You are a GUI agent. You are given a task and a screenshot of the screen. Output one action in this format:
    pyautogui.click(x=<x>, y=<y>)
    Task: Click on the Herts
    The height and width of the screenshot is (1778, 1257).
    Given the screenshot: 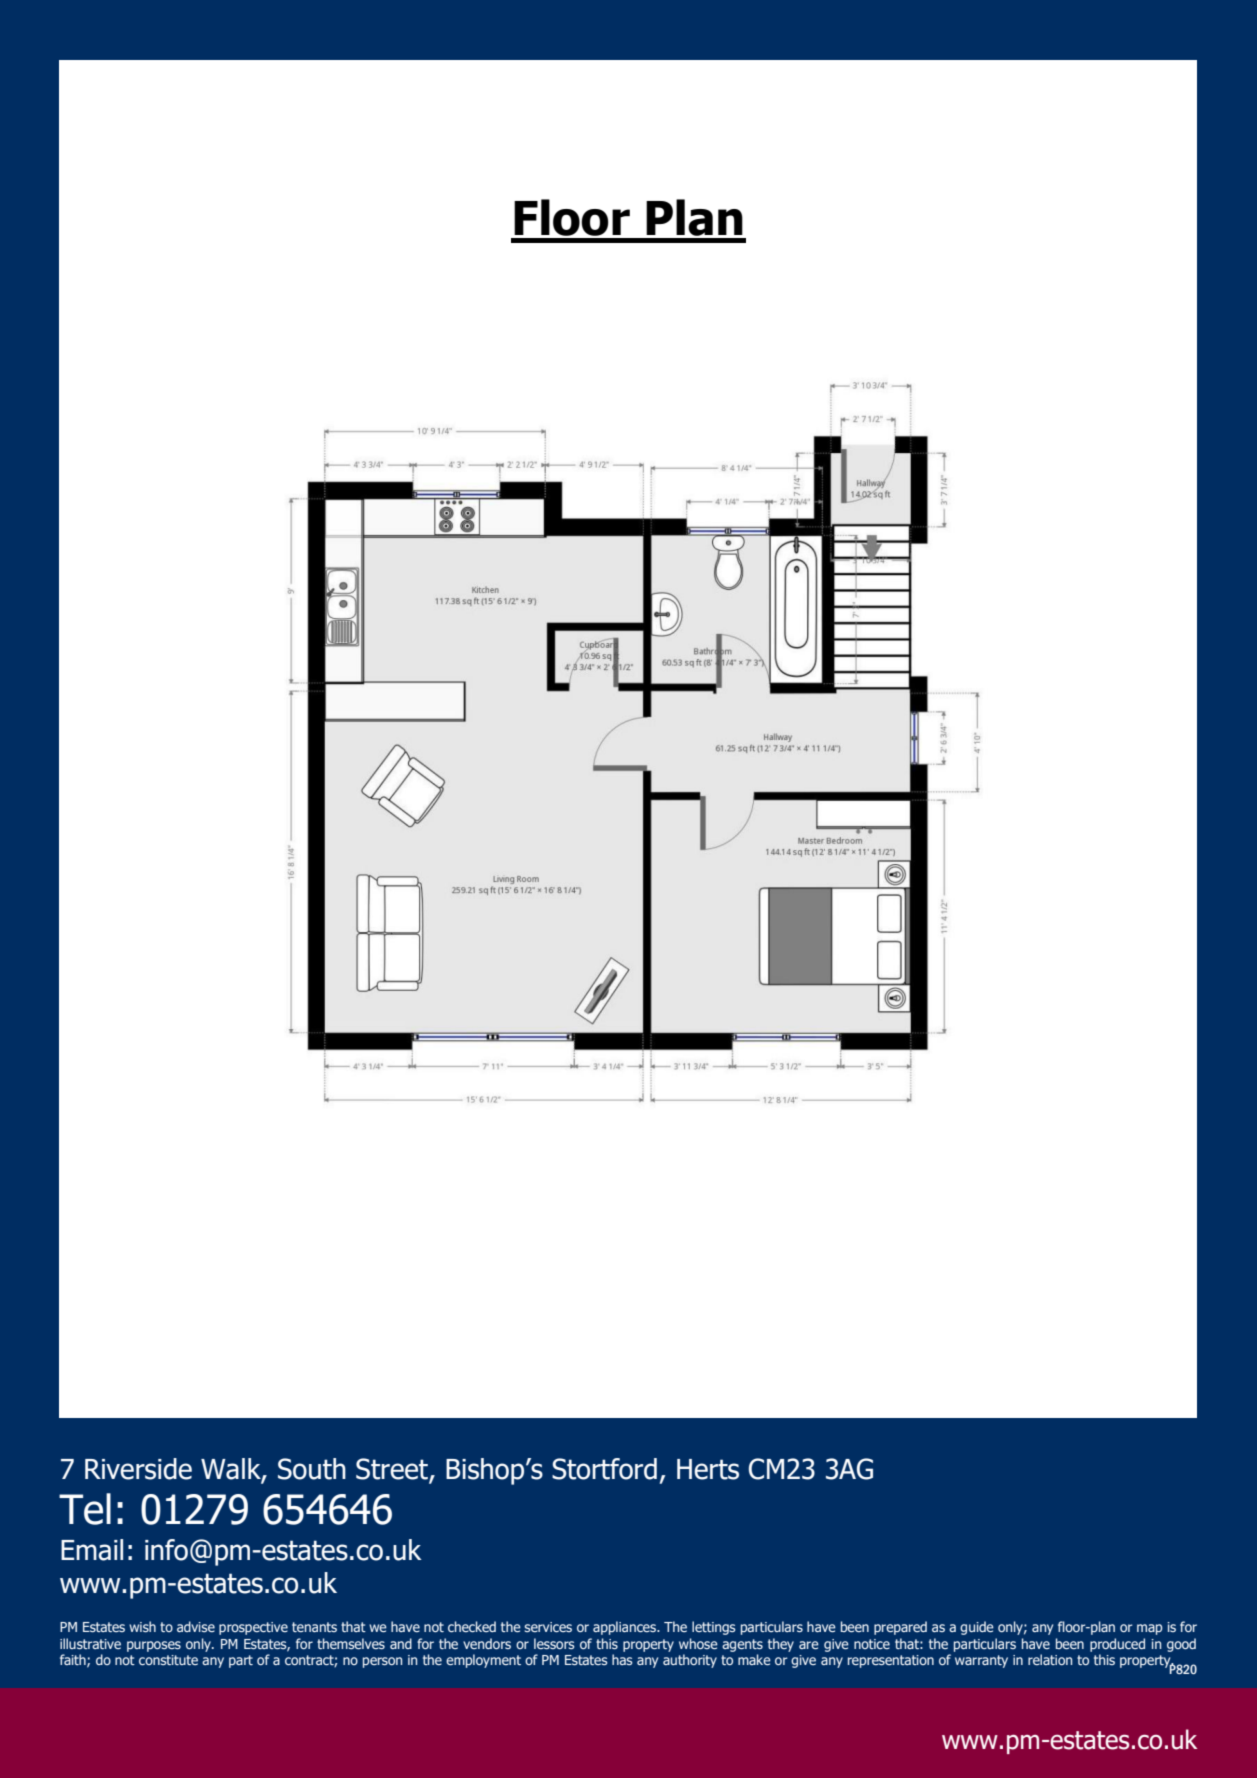 What is the action you would take?
    pyautogui.click(x=708, y=1469)
